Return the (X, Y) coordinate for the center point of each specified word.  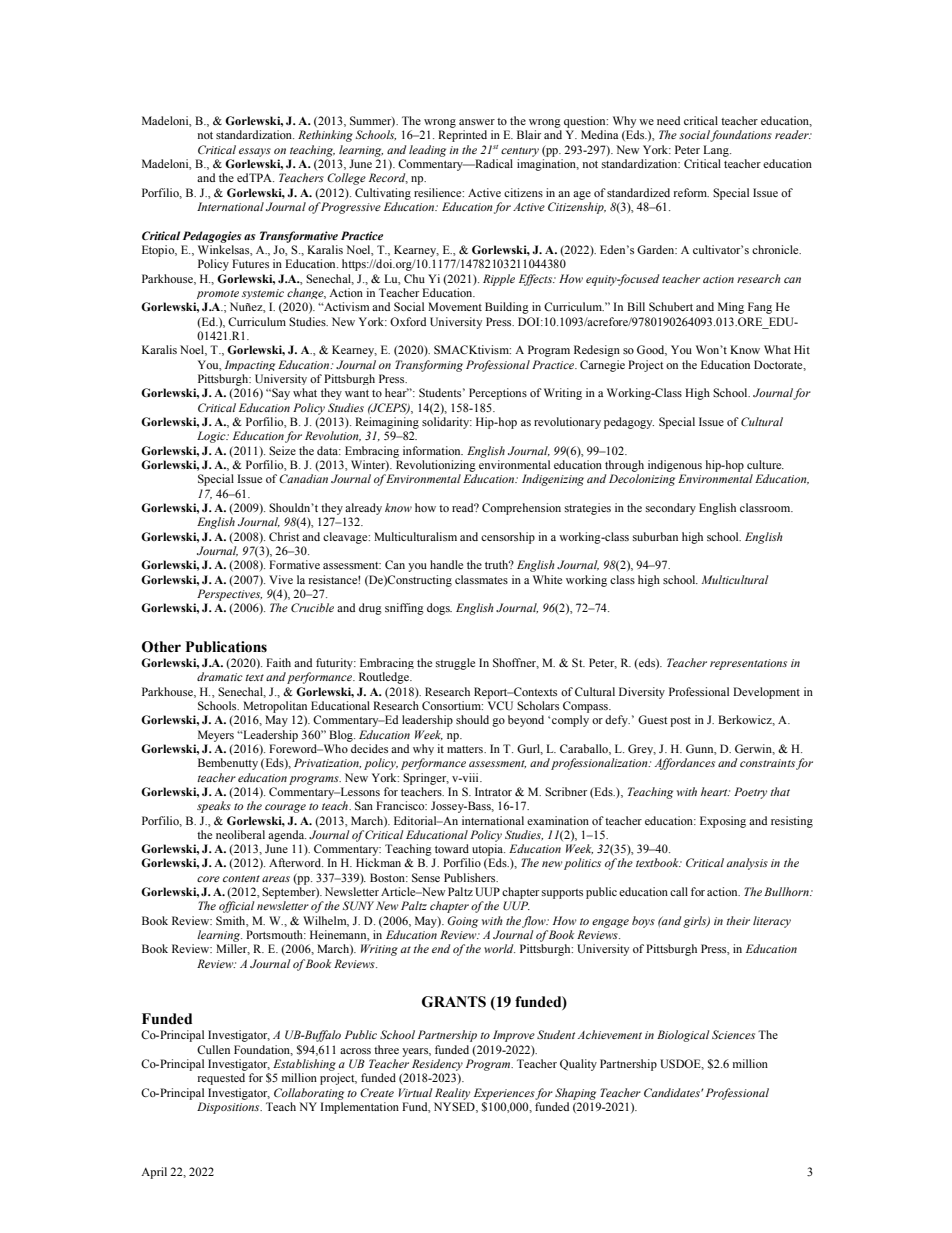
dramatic (220, 676)
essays (255, 152)
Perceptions (498, 394)
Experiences (505, 1094)
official (236, 907)
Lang (717, 151)
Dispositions (229, 1108)
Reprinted (462, 136)
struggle (455, 664)
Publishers (471, 877)
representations (748, 664)
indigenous (675, 466)
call (679, 891)
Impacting (250, 365)
